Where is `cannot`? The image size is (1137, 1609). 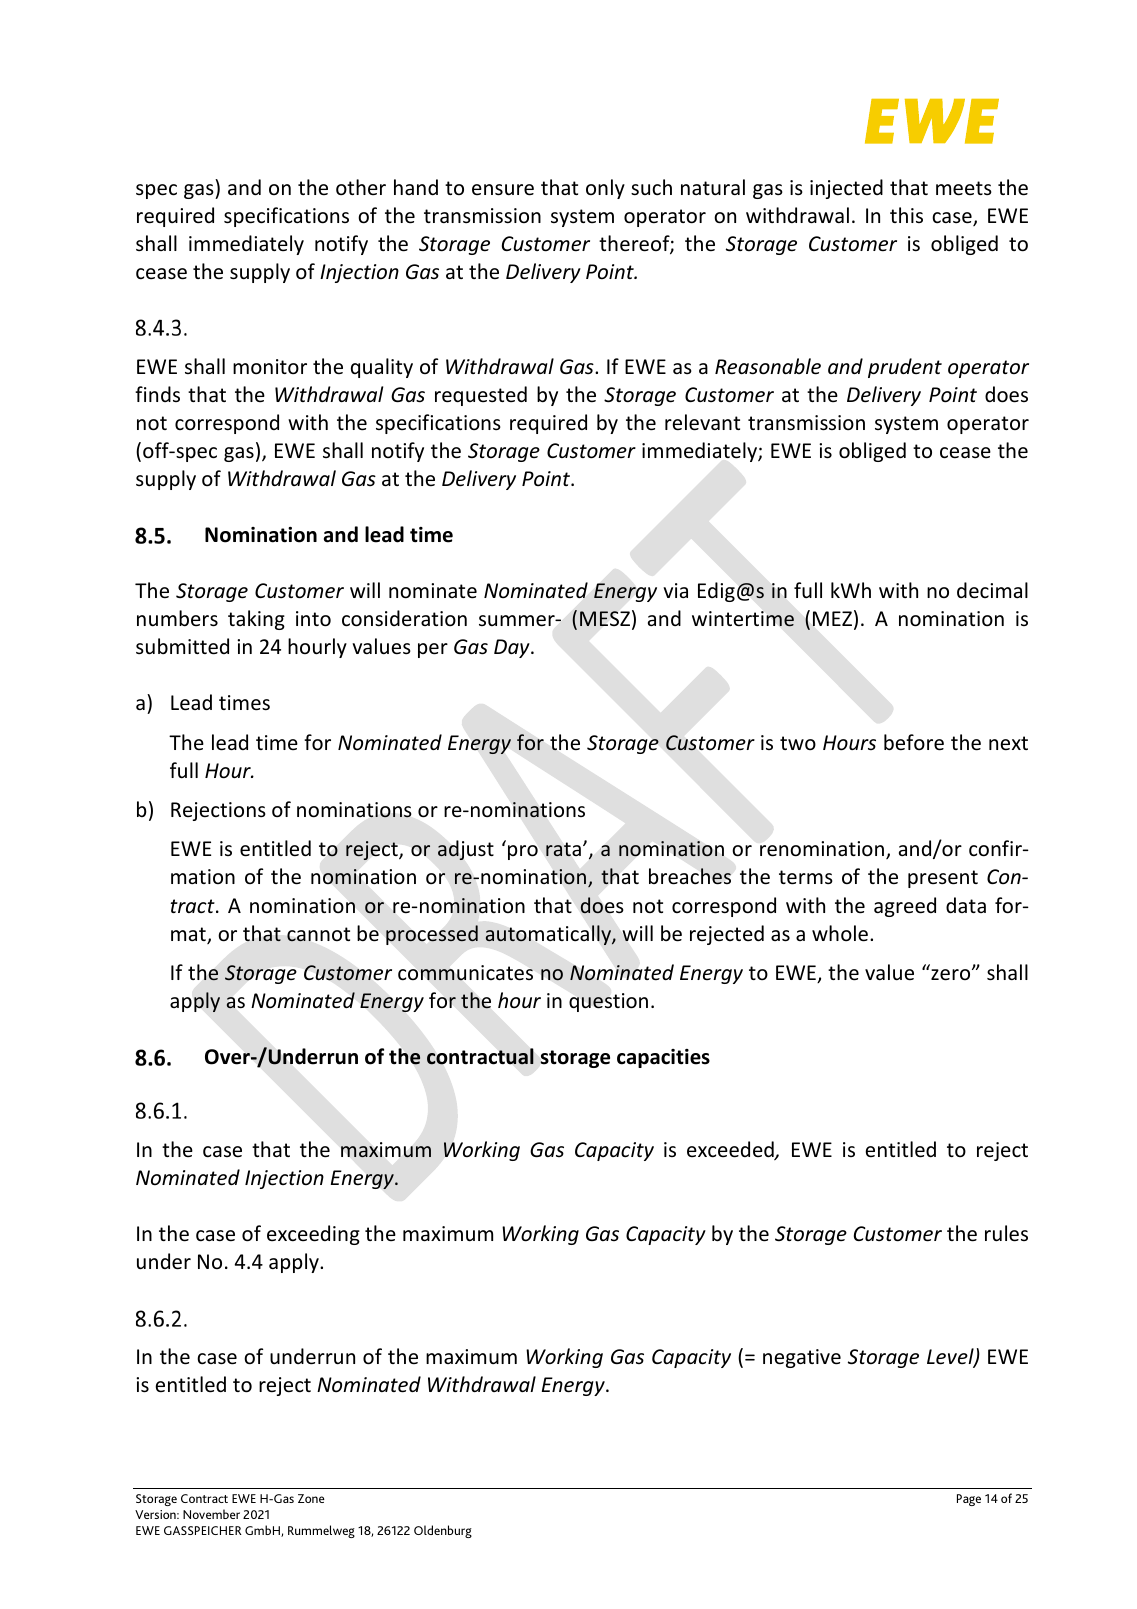
cannot is located at coordinates (318, 934).
